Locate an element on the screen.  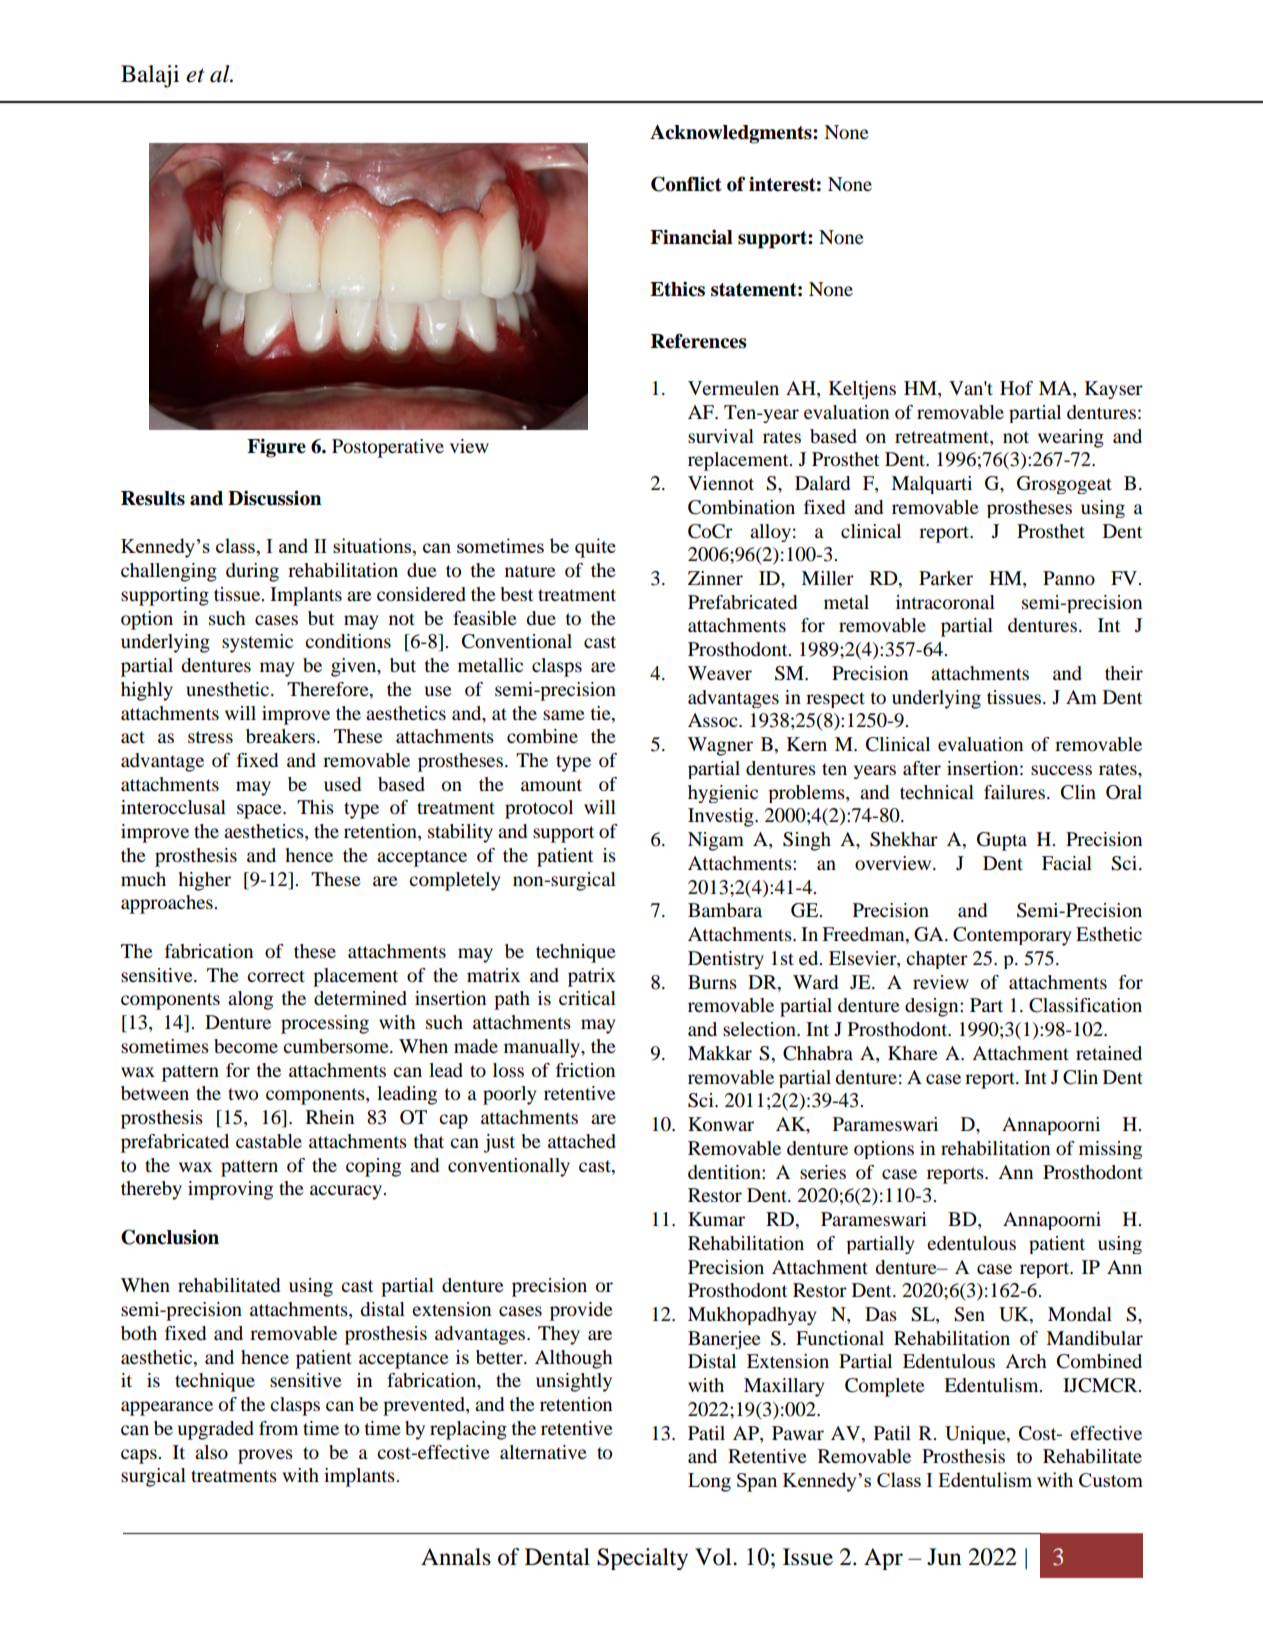
Conflict is located at coordinates (686, 184).
